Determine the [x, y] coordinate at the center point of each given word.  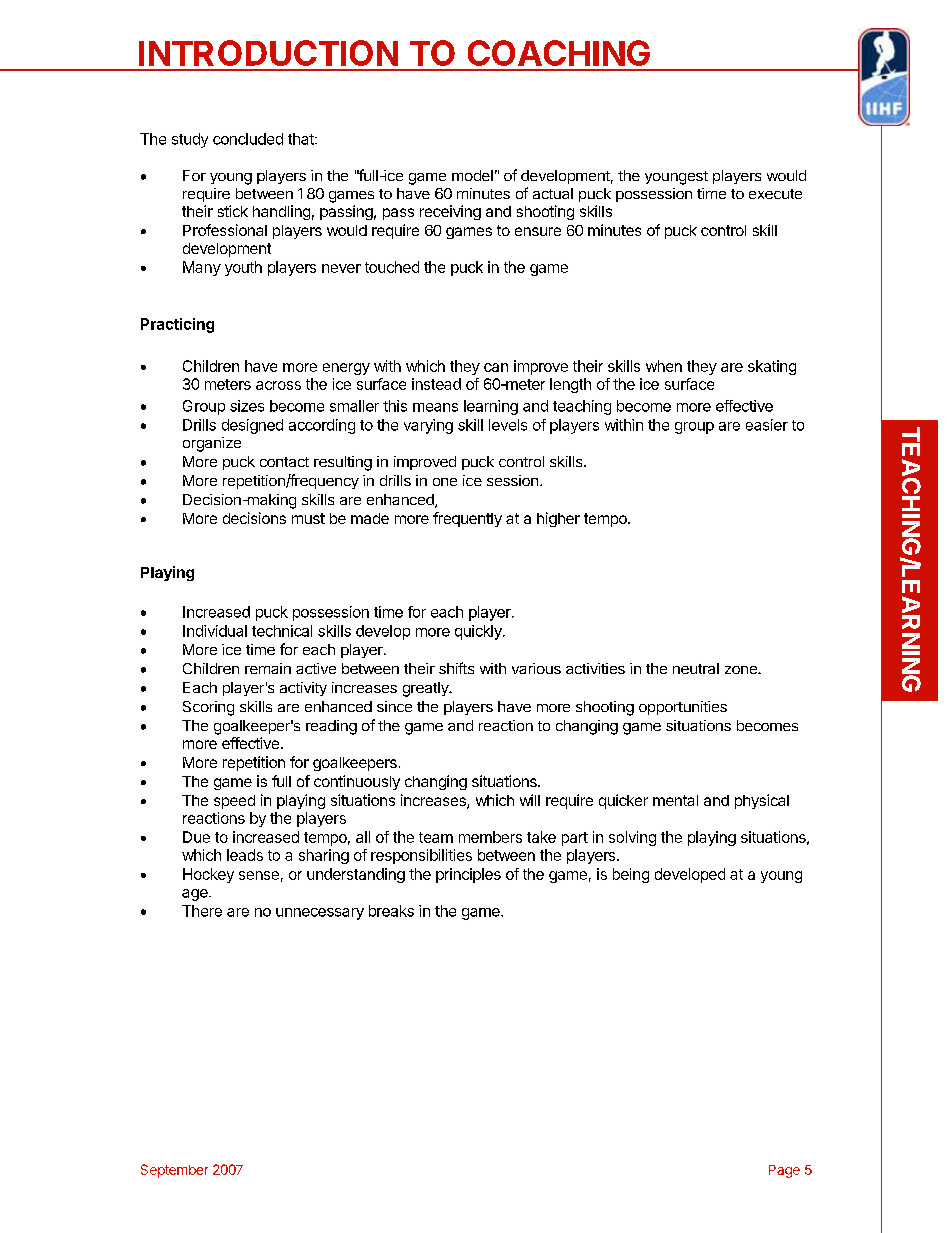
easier [767, 425]
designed [252, 426]
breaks [391, 911]
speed [234, 802]
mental [675, 800]
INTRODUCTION [268, 53]
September [174, 1171]
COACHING [559, 53]
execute [775, 194]
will [530, 800]
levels [508, 425]
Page [784, 1171]
